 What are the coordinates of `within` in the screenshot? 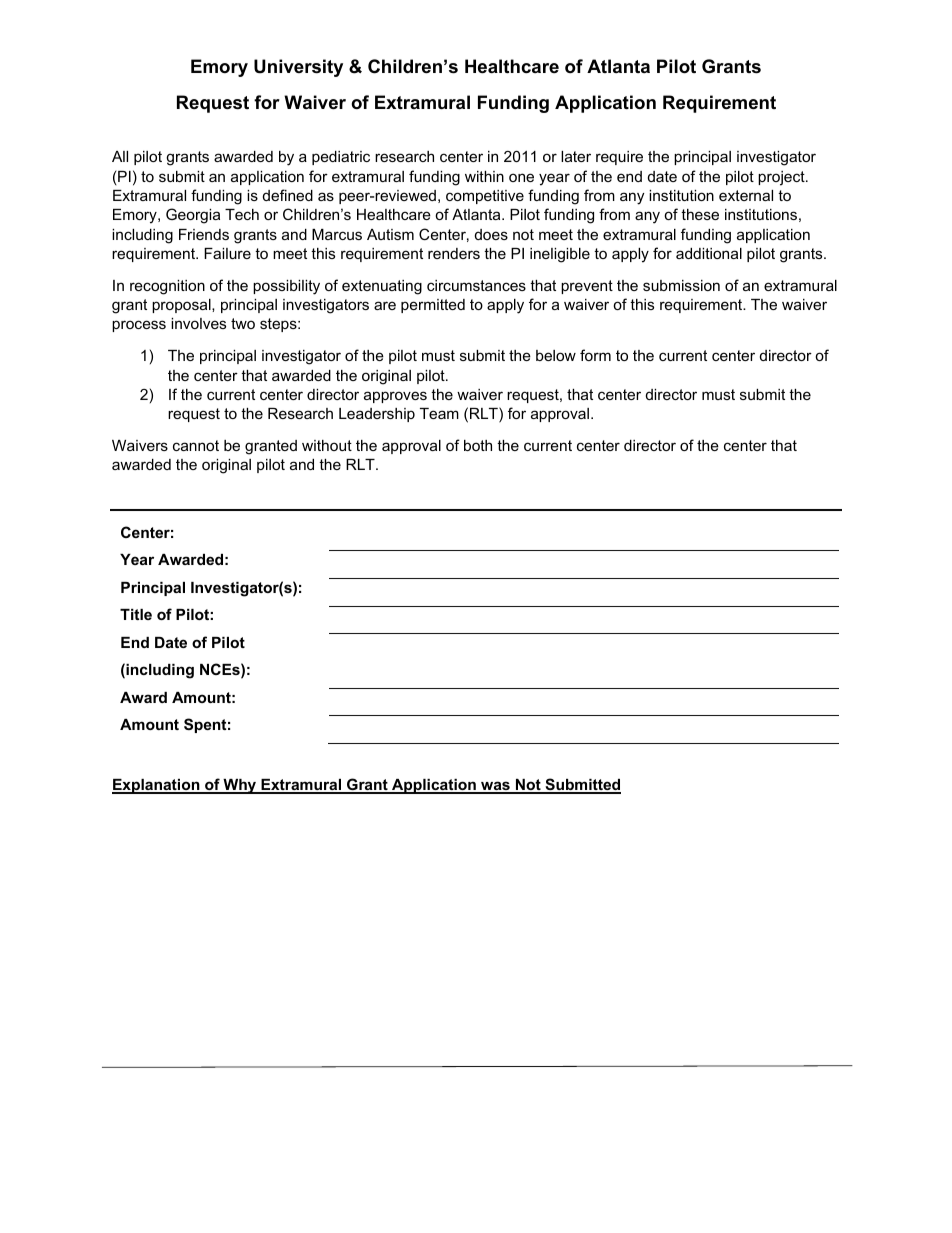 It's located at (484, 176).
